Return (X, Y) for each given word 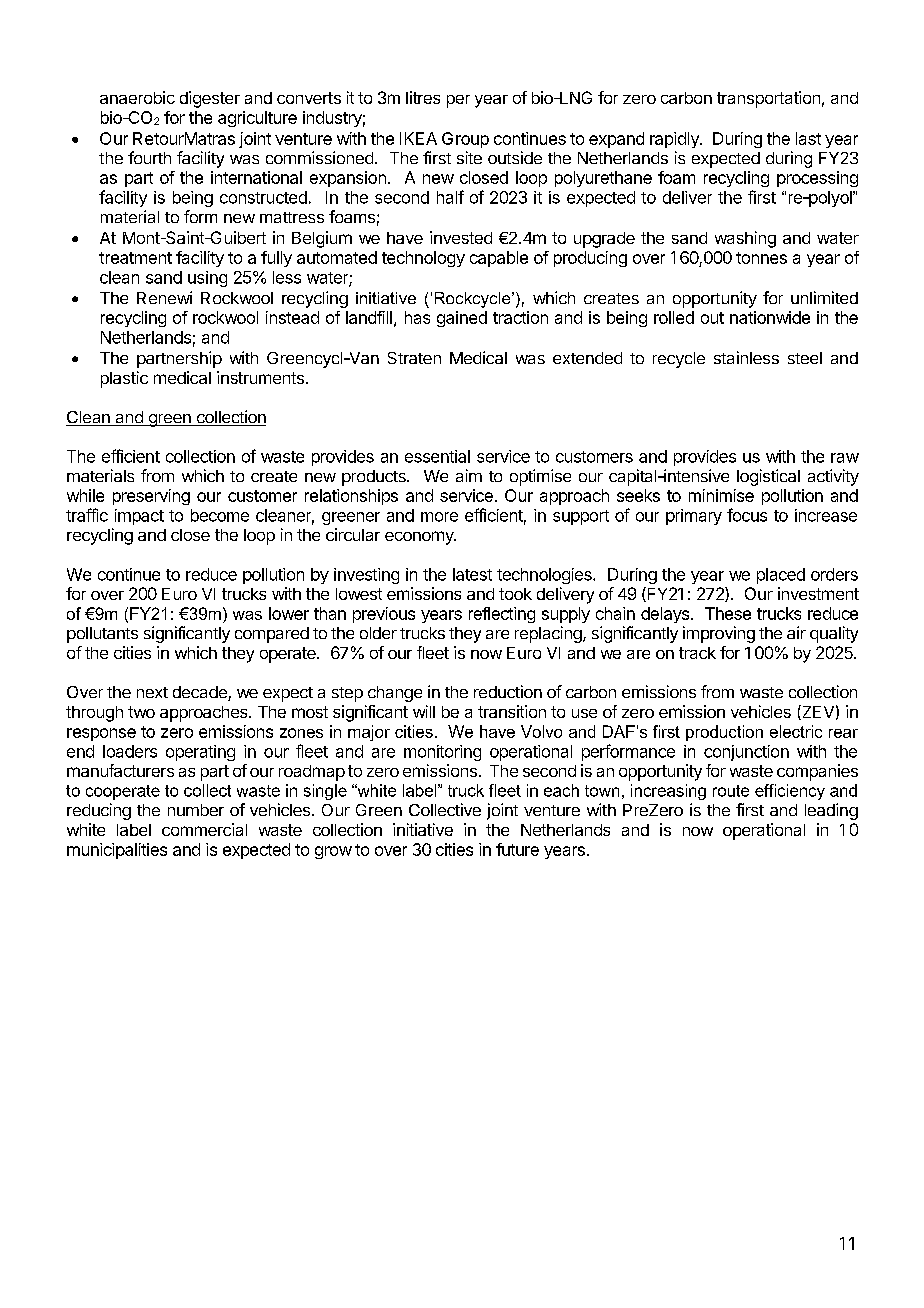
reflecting (502, 615)
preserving (151, 497)
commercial (204, 829)
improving (719, 634)
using (207, 279)
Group (465, 140)
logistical (768, 477)
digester (210, 99)
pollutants (102, 635)
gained (462, 319)
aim (469, 475)
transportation (768, 99)
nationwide (770, 317)
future (517, 849)
